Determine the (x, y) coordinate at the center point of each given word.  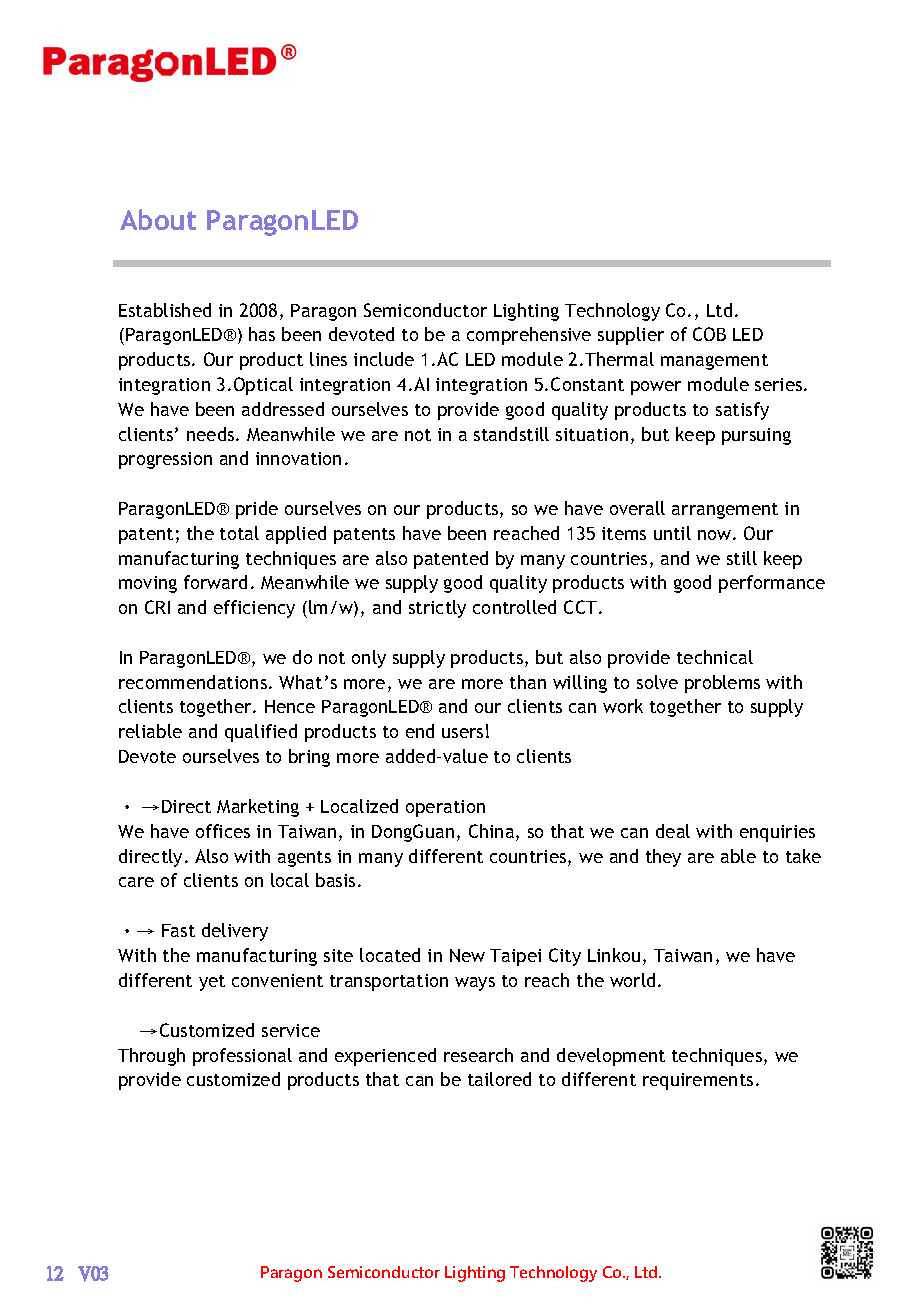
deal (673, 831)
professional (242, 1057)
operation (445, 808)
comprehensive (529, 336)
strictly (437, 609)
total (239, 533)
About (158, 219)
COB (709, 334)
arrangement (725, 511)
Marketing (258, 808)
